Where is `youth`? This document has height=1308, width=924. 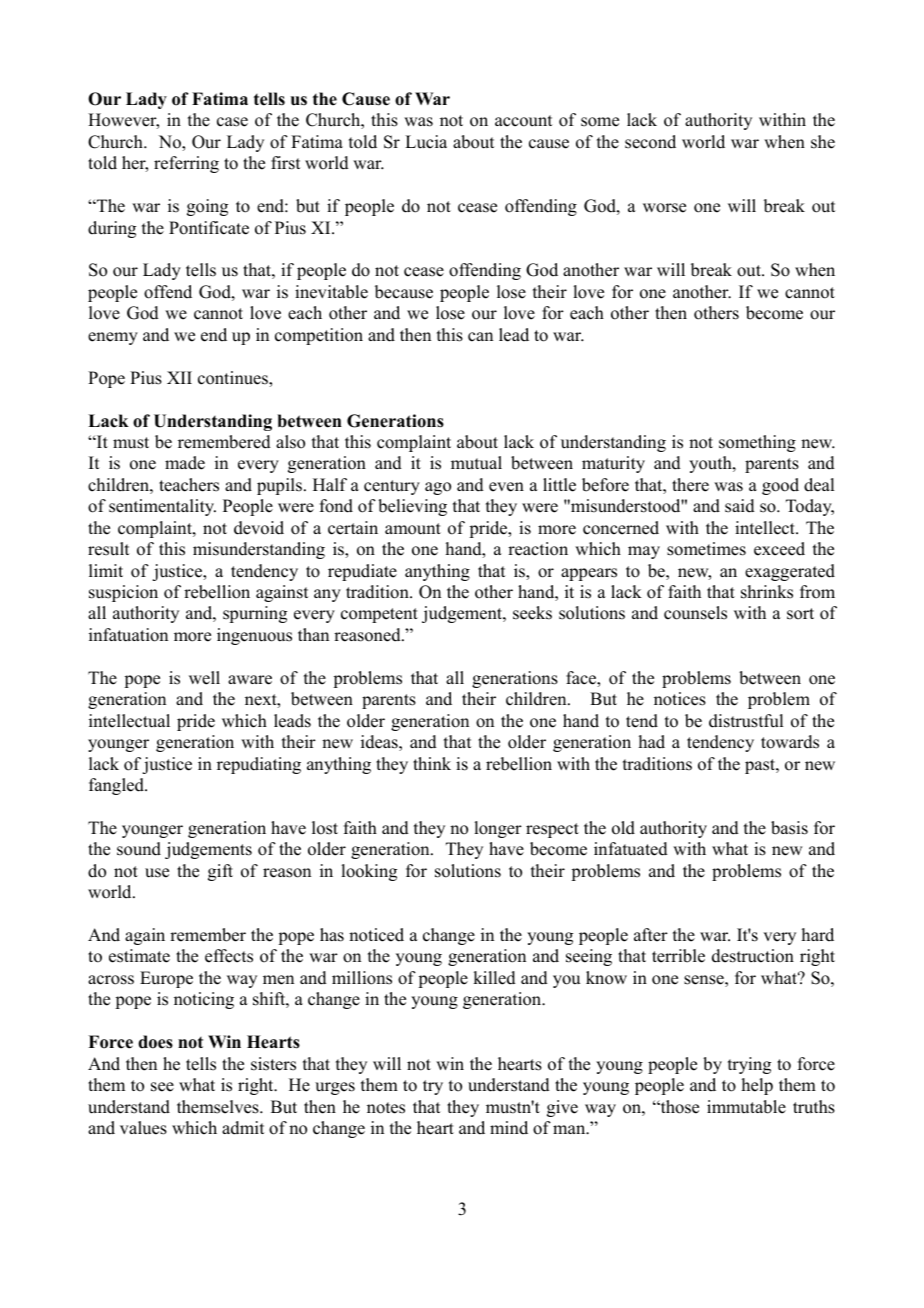 youth is located at coordinates (711, 464).
